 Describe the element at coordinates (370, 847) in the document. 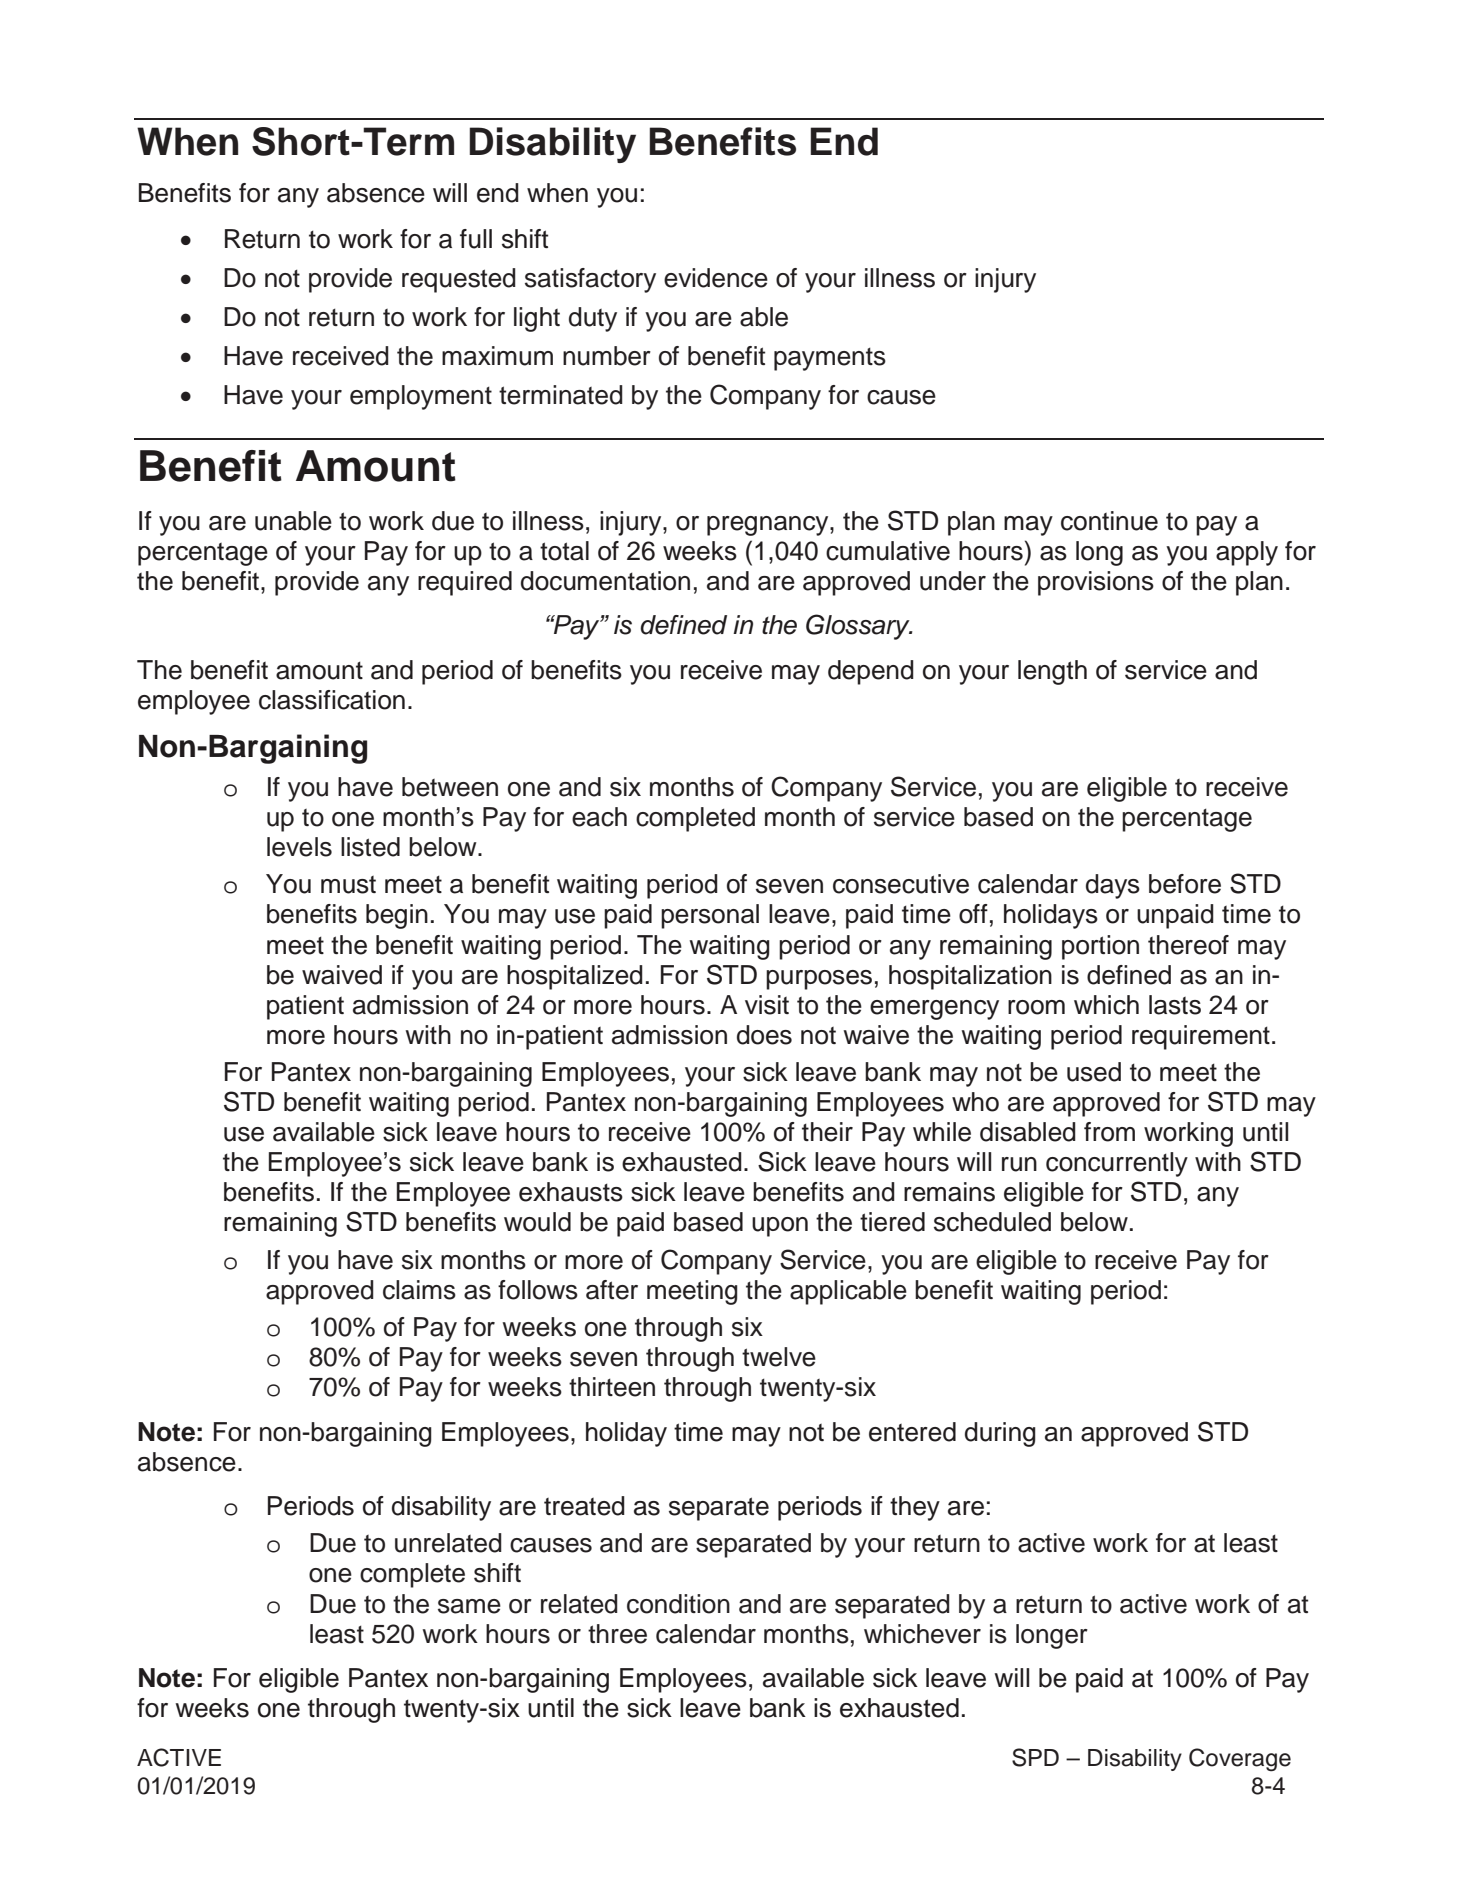

I see `listed` at that location.
